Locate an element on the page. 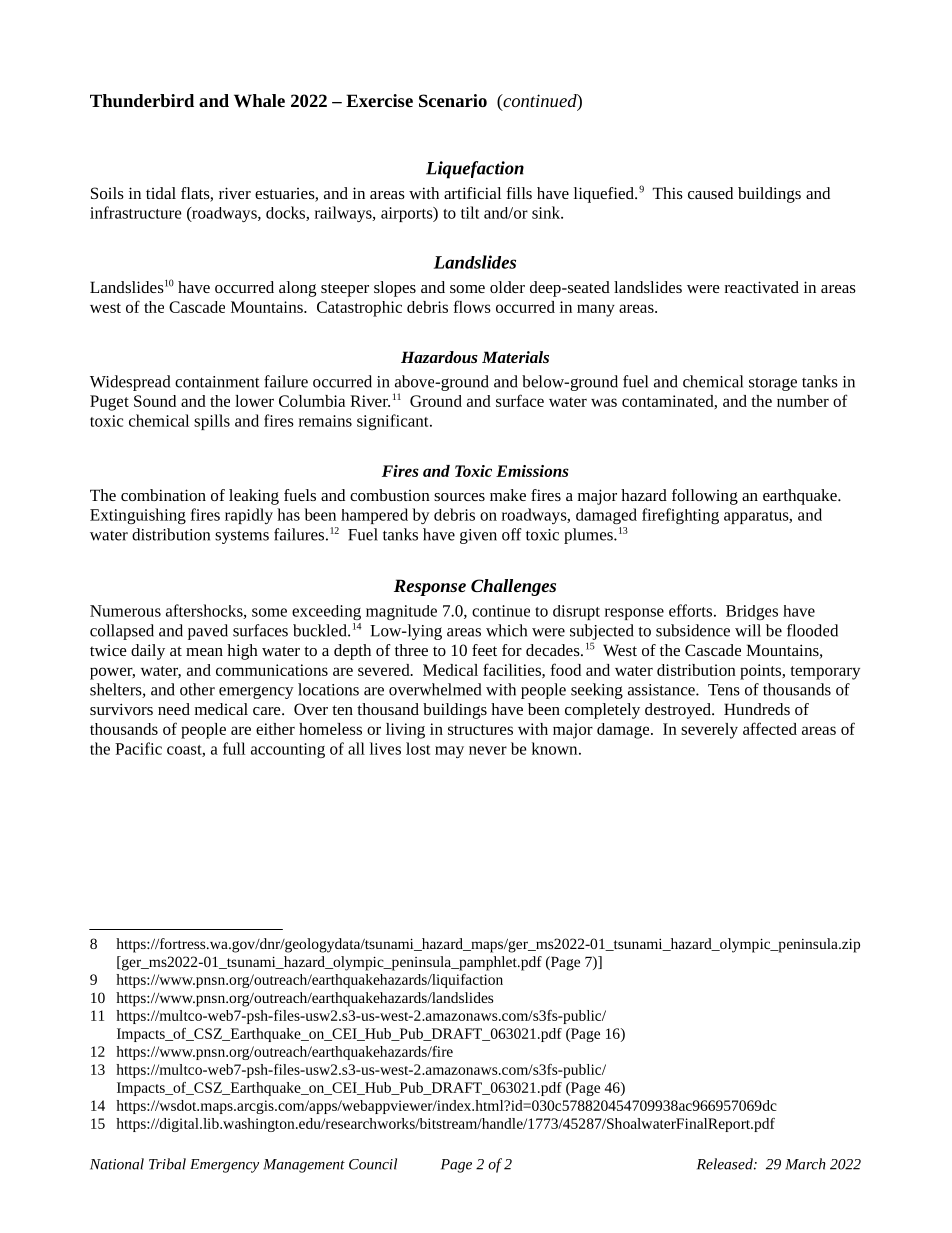 This document has height=1233, width=952. feet is located at coordinates (484, 650).
